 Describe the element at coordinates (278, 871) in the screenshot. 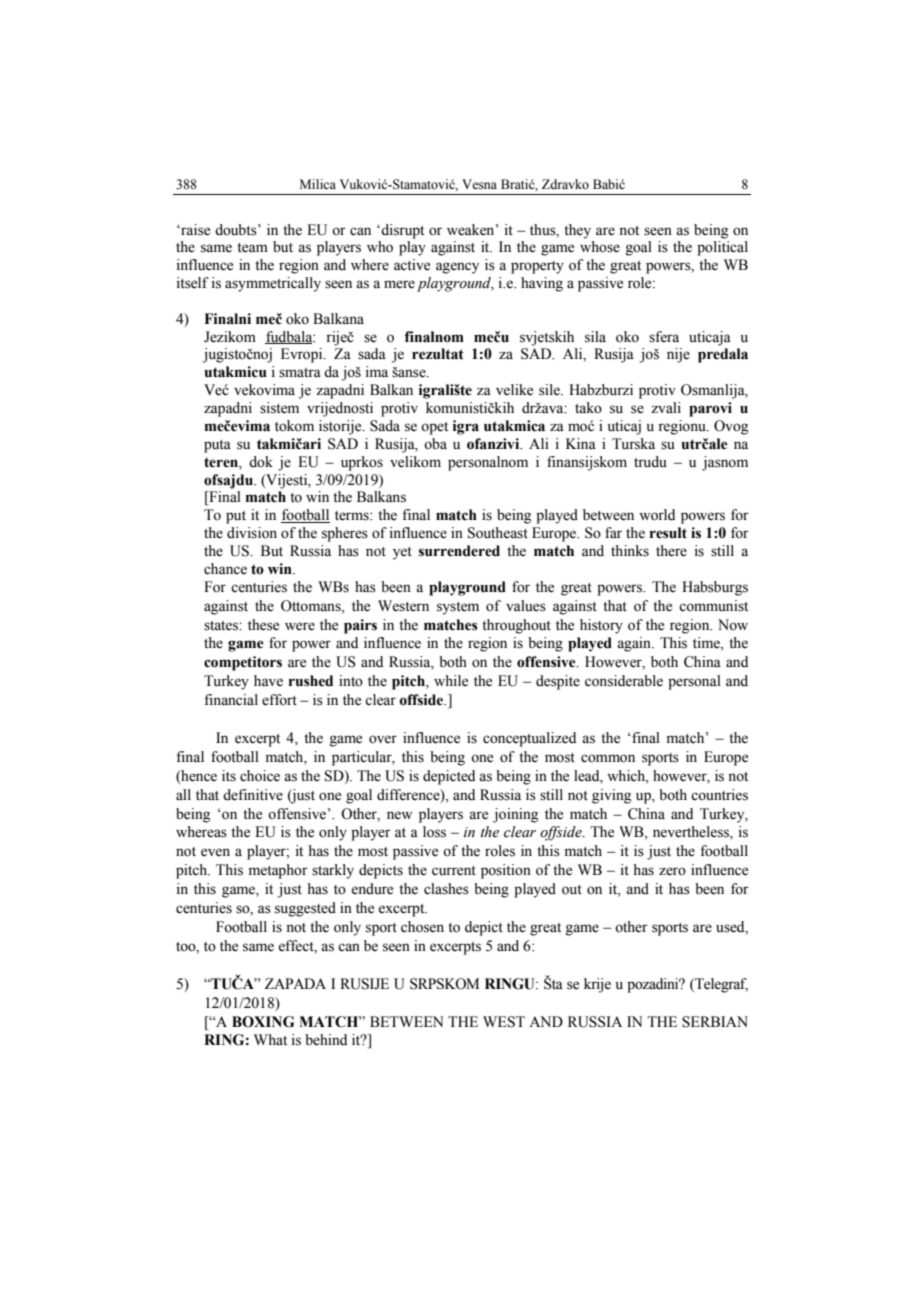

I see `metaphor` at that location.
